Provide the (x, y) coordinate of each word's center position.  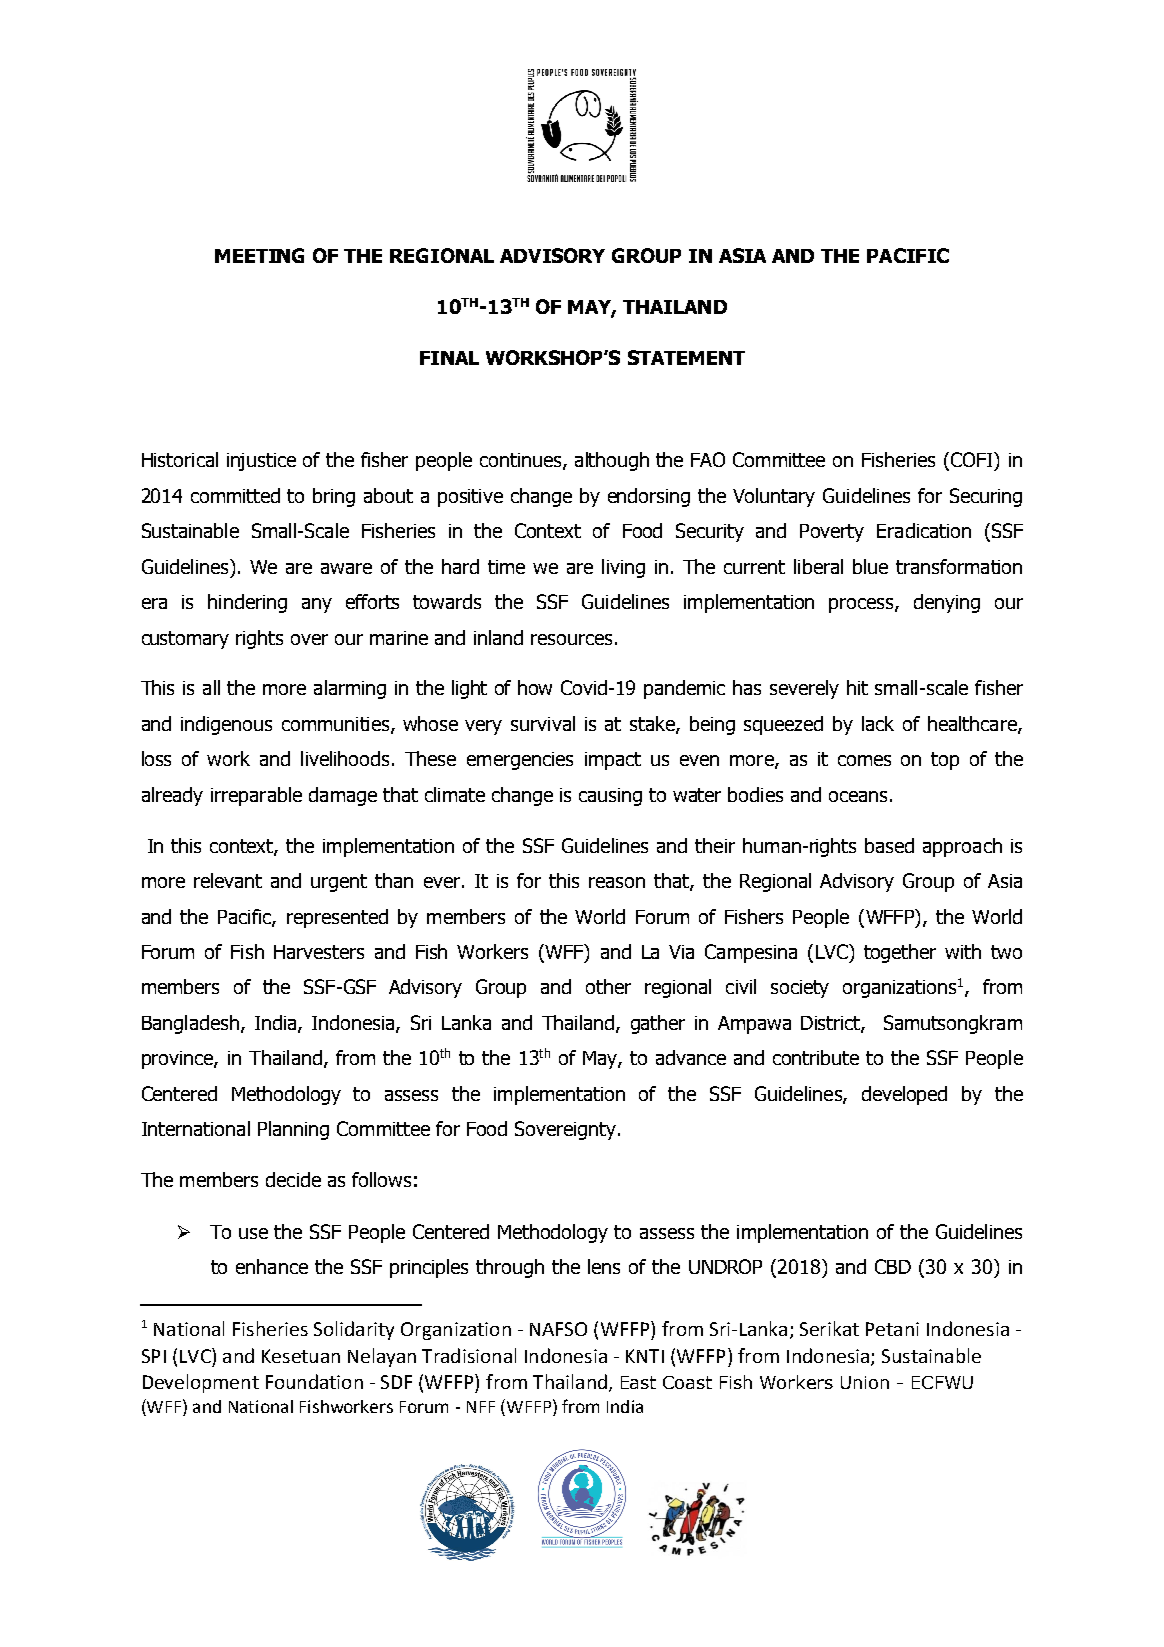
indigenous (226, 725)
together (900, 953)
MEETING (259, 255)
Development (201, 1383)
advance (691, 1057)
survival (543, 723)
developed (904, 1095)
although (612, 461)
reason (617, 882)
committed (235, 495)
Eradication (924, 530)
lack (878, 723)
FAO (708, 459)
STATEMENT (686, 357)
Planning (293, 1130)
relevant (228, 880)
